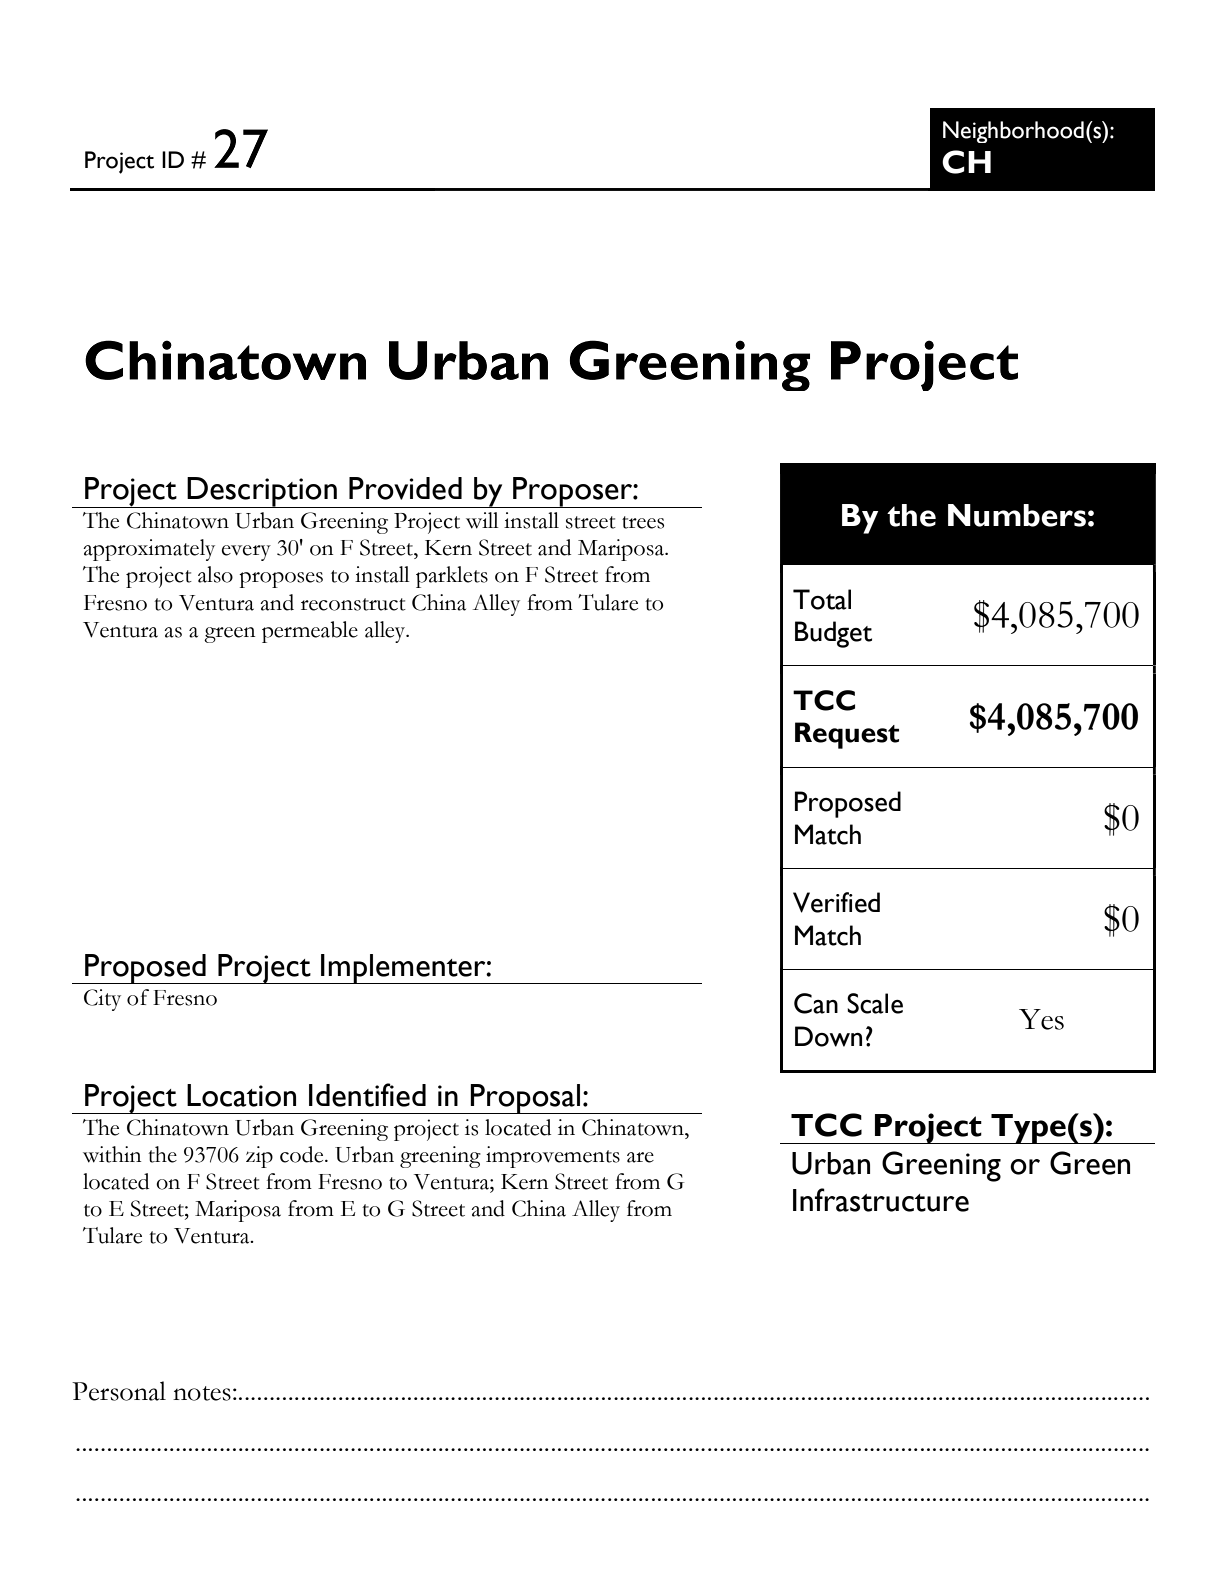 The height and width of the screenshot is (1589, 1228). Describe the element at coordinates (553, 1157) in the screenshot. I see `improvements` at that location.
